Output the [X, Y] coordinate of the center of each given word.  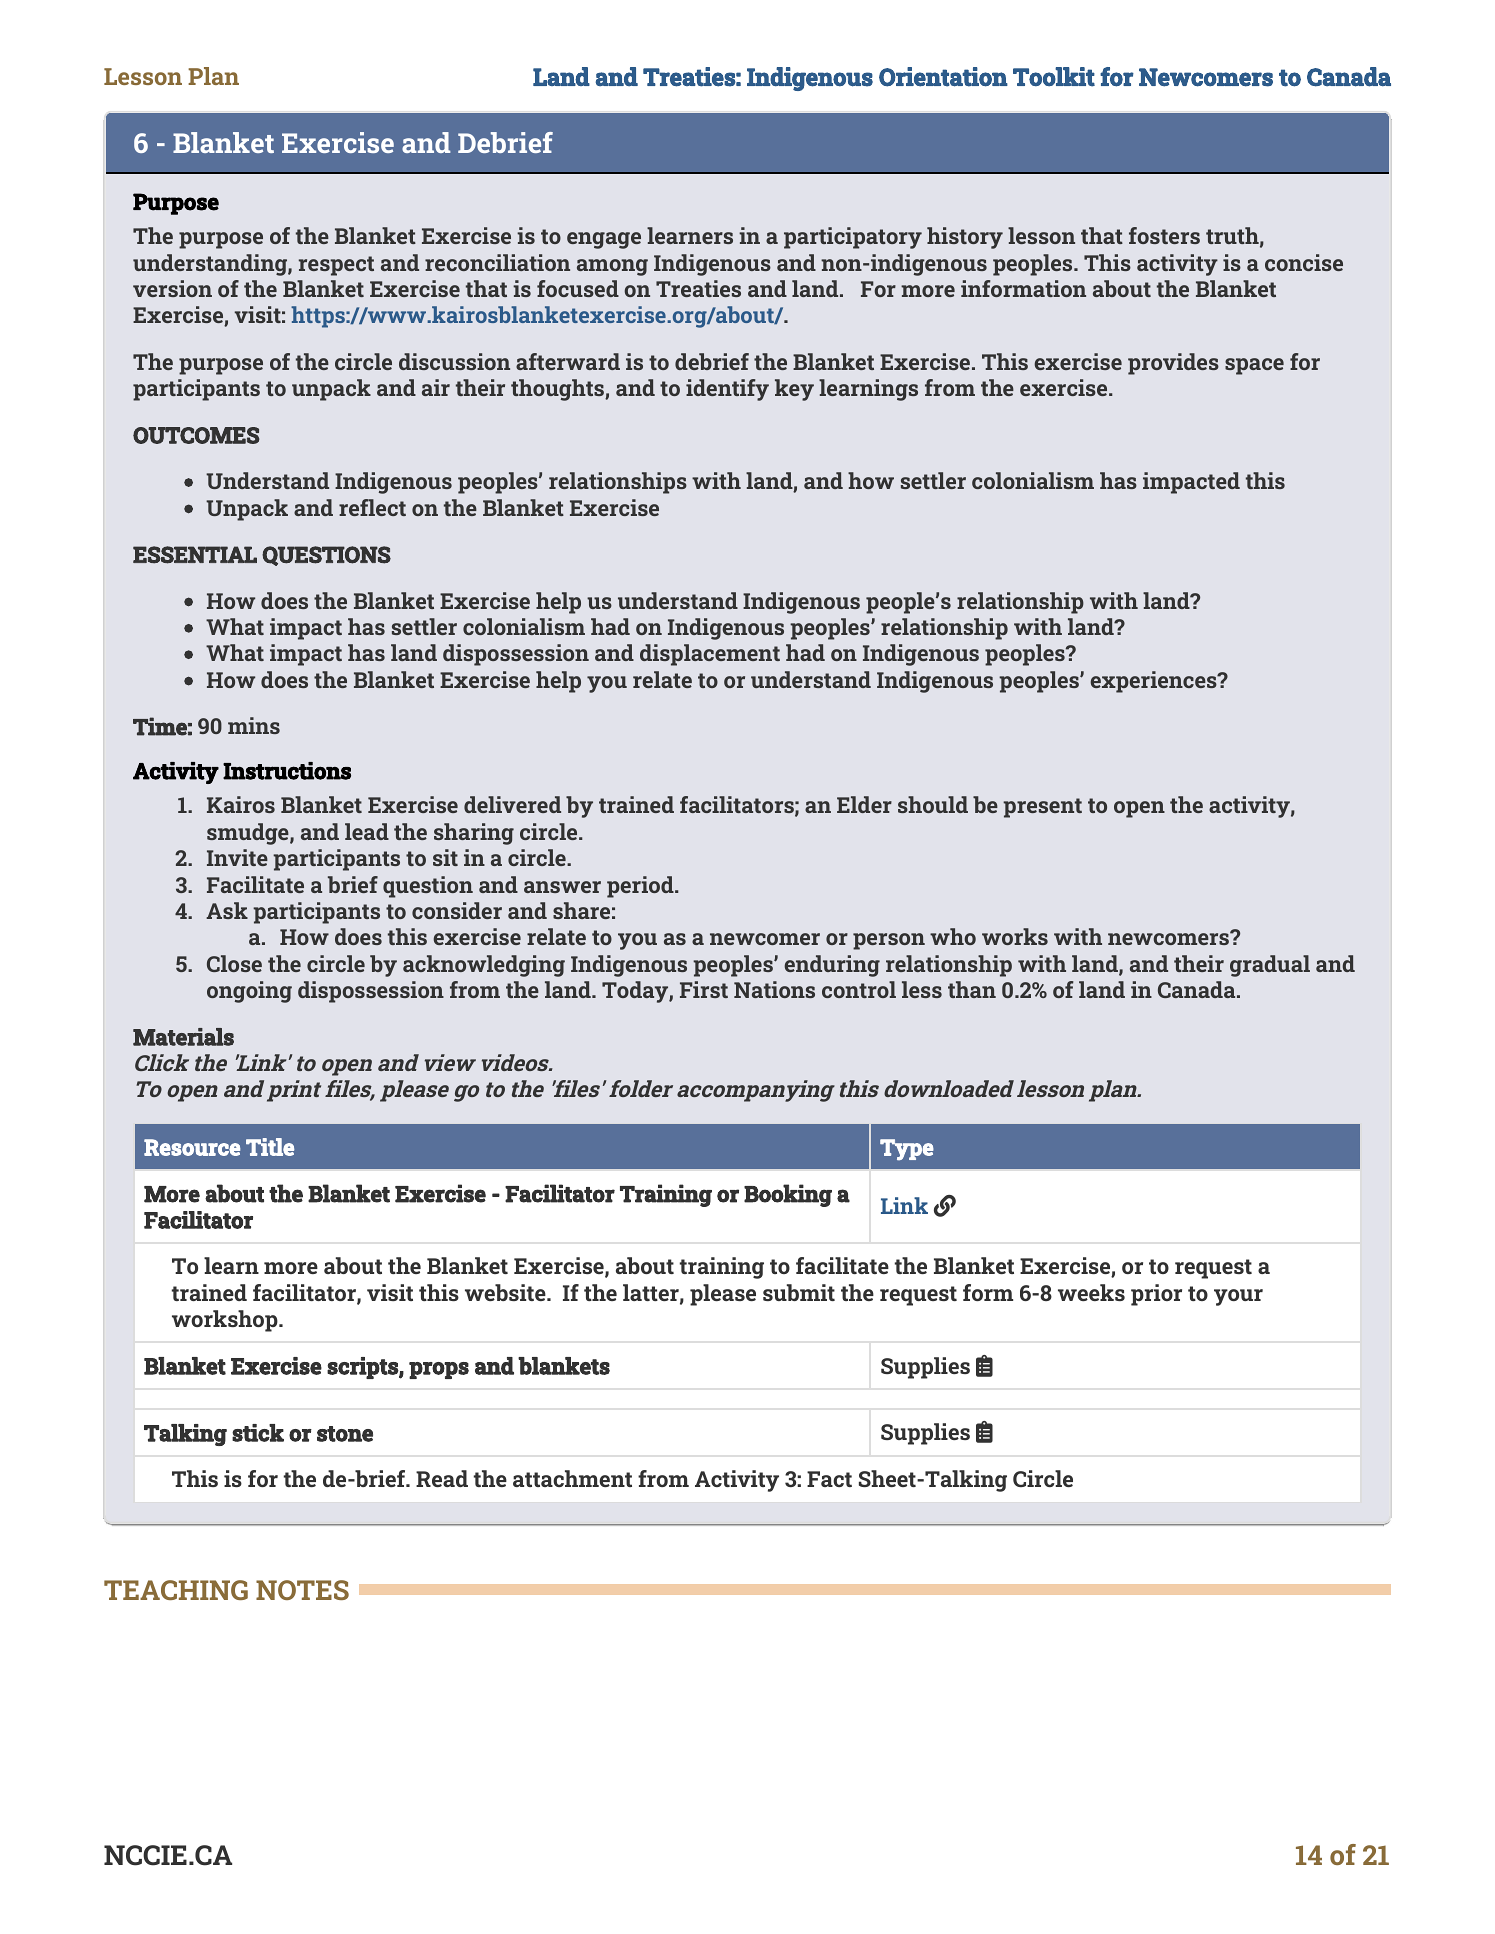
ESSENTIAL [195, 555]
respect [336, 266]
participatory [853, 238]
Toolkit [1054, 77]
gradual [1270, 966]
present [1042, 808]
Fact [829, 1479]
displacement [710, 655]
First [704, 989]
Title [270, 1147]
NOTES [302, 1590]
